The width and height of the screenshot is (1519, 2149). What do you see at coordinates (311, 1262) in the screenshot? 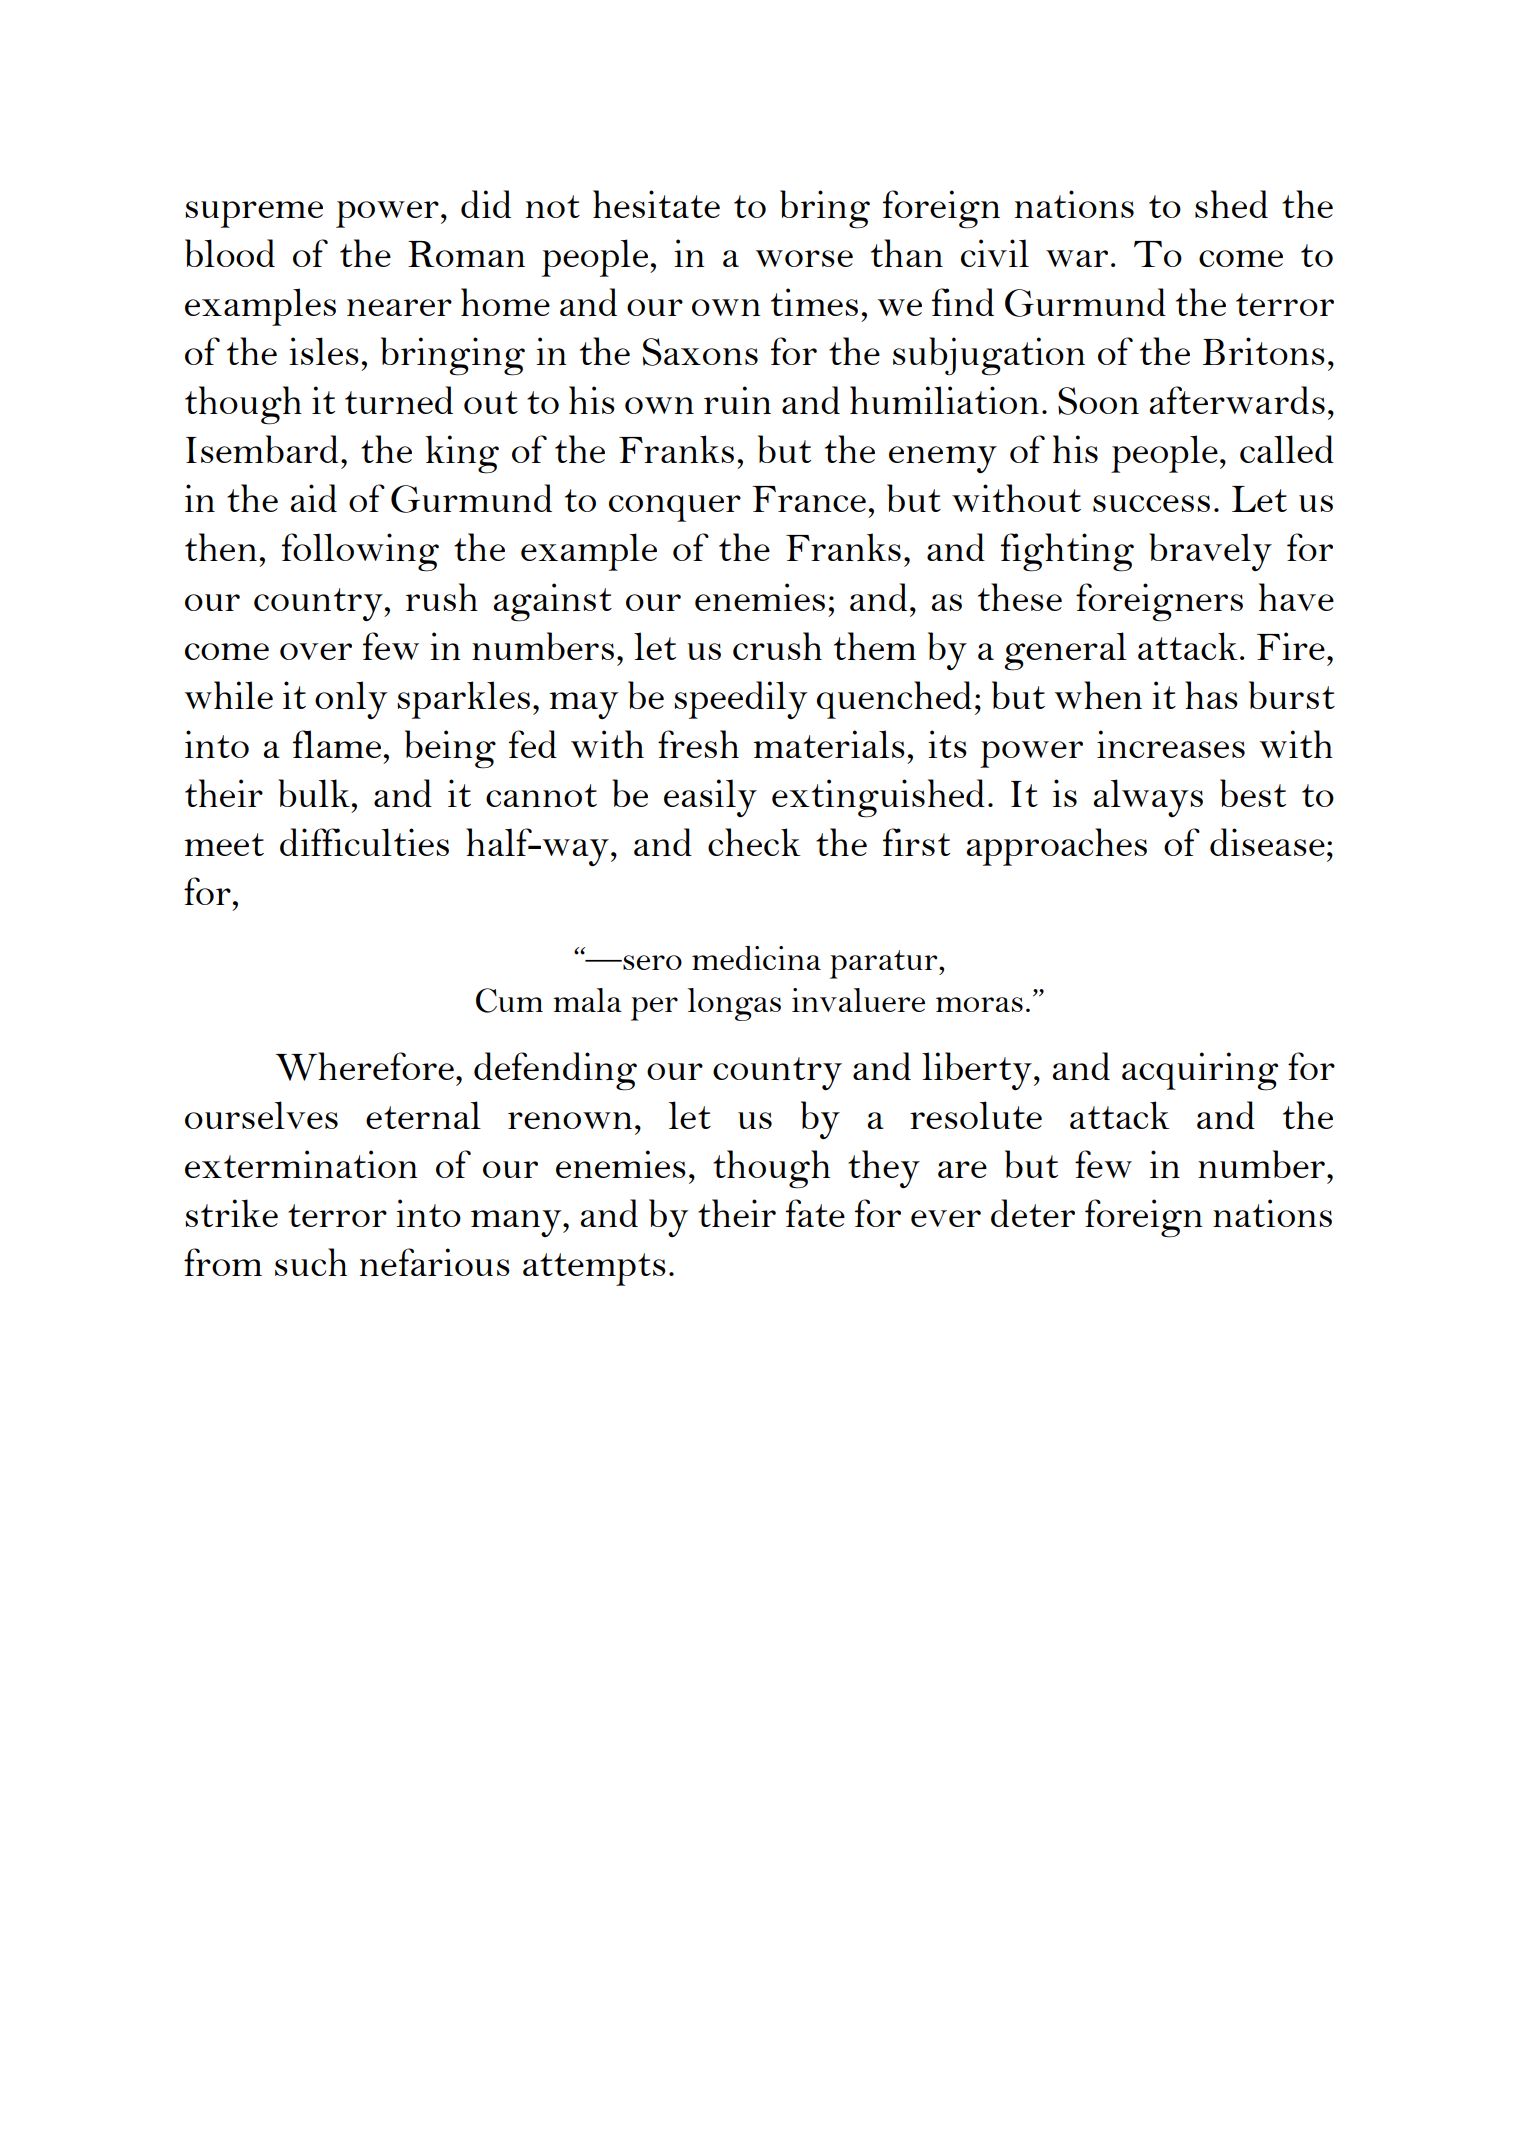
I see `such` at bounding box center [311, 1262].
